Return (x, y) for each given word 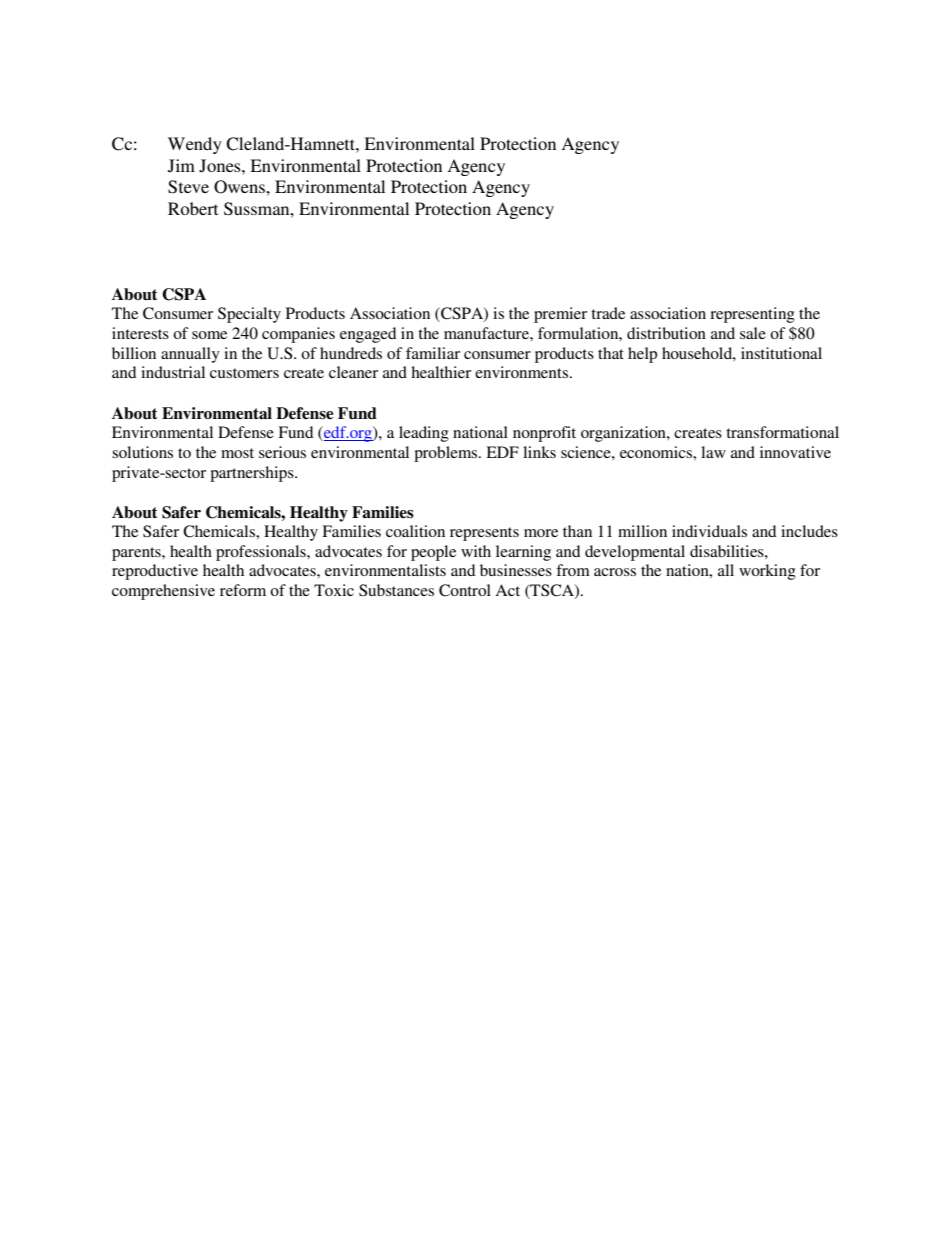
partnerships (253, 474)
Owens (240, 187)
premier (560, 315)
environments (521, 372)
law (713, 452)
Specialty (249, 315)
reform (243, 590)
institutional (781, 353)
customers (244, 373)
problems (447, 454)
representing (752, 315)
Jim (181, 166)
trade (608, 313)
